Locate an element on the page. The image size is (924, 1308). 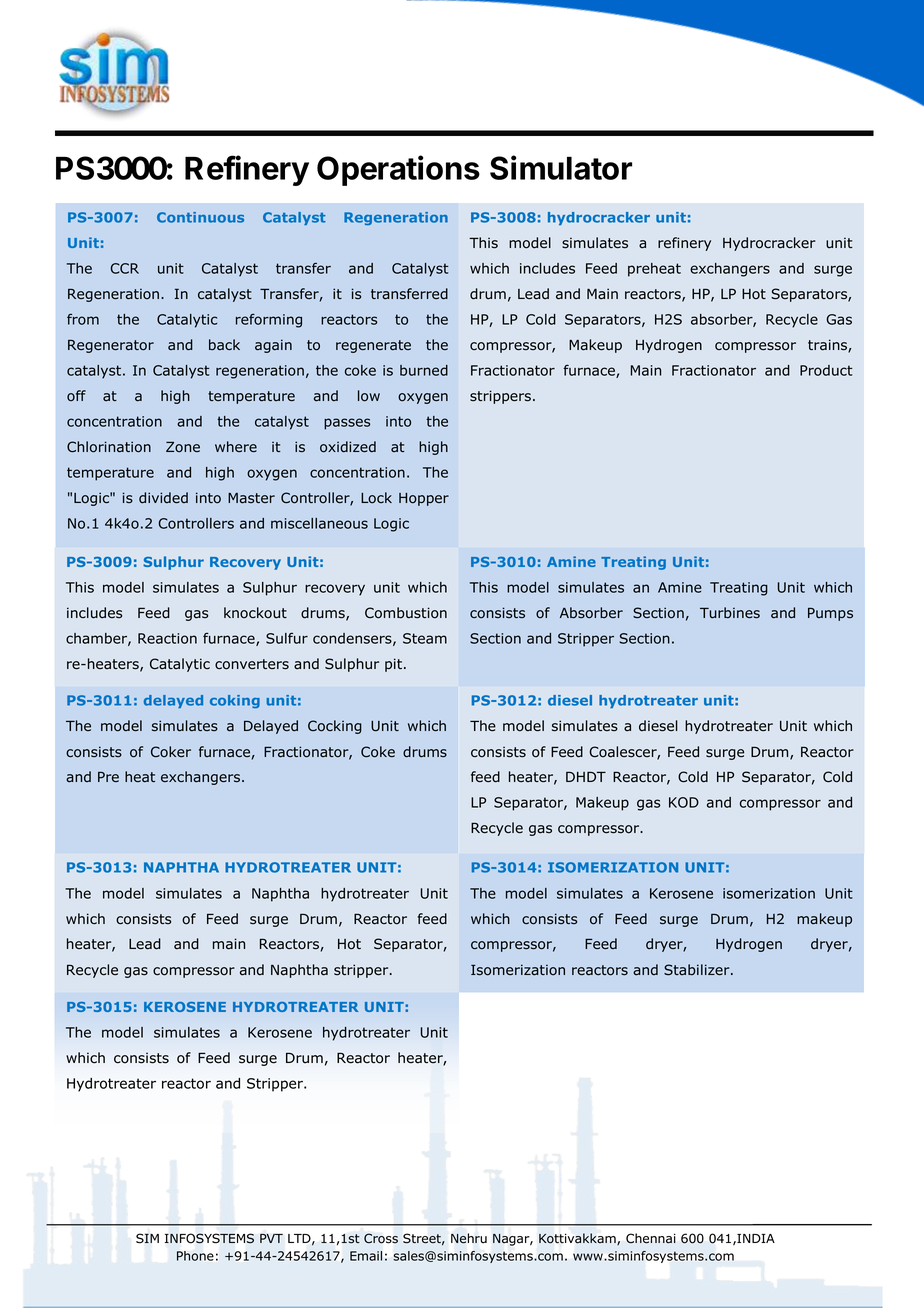
pit is located at coordinates (393, 665).
